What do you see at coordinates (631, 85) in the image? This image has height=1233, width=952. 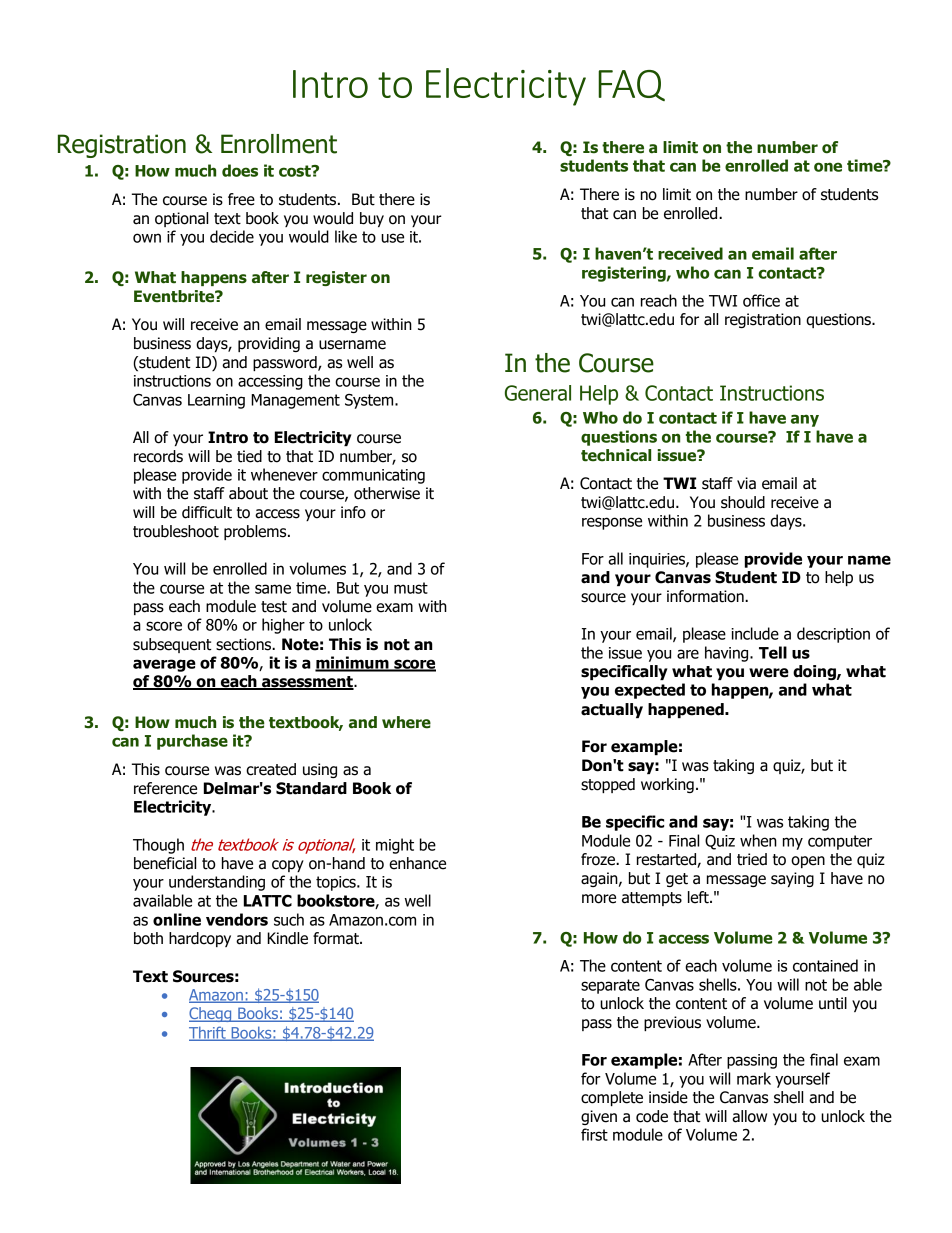 I see `FAQ` at bounding box center [631, 85].
